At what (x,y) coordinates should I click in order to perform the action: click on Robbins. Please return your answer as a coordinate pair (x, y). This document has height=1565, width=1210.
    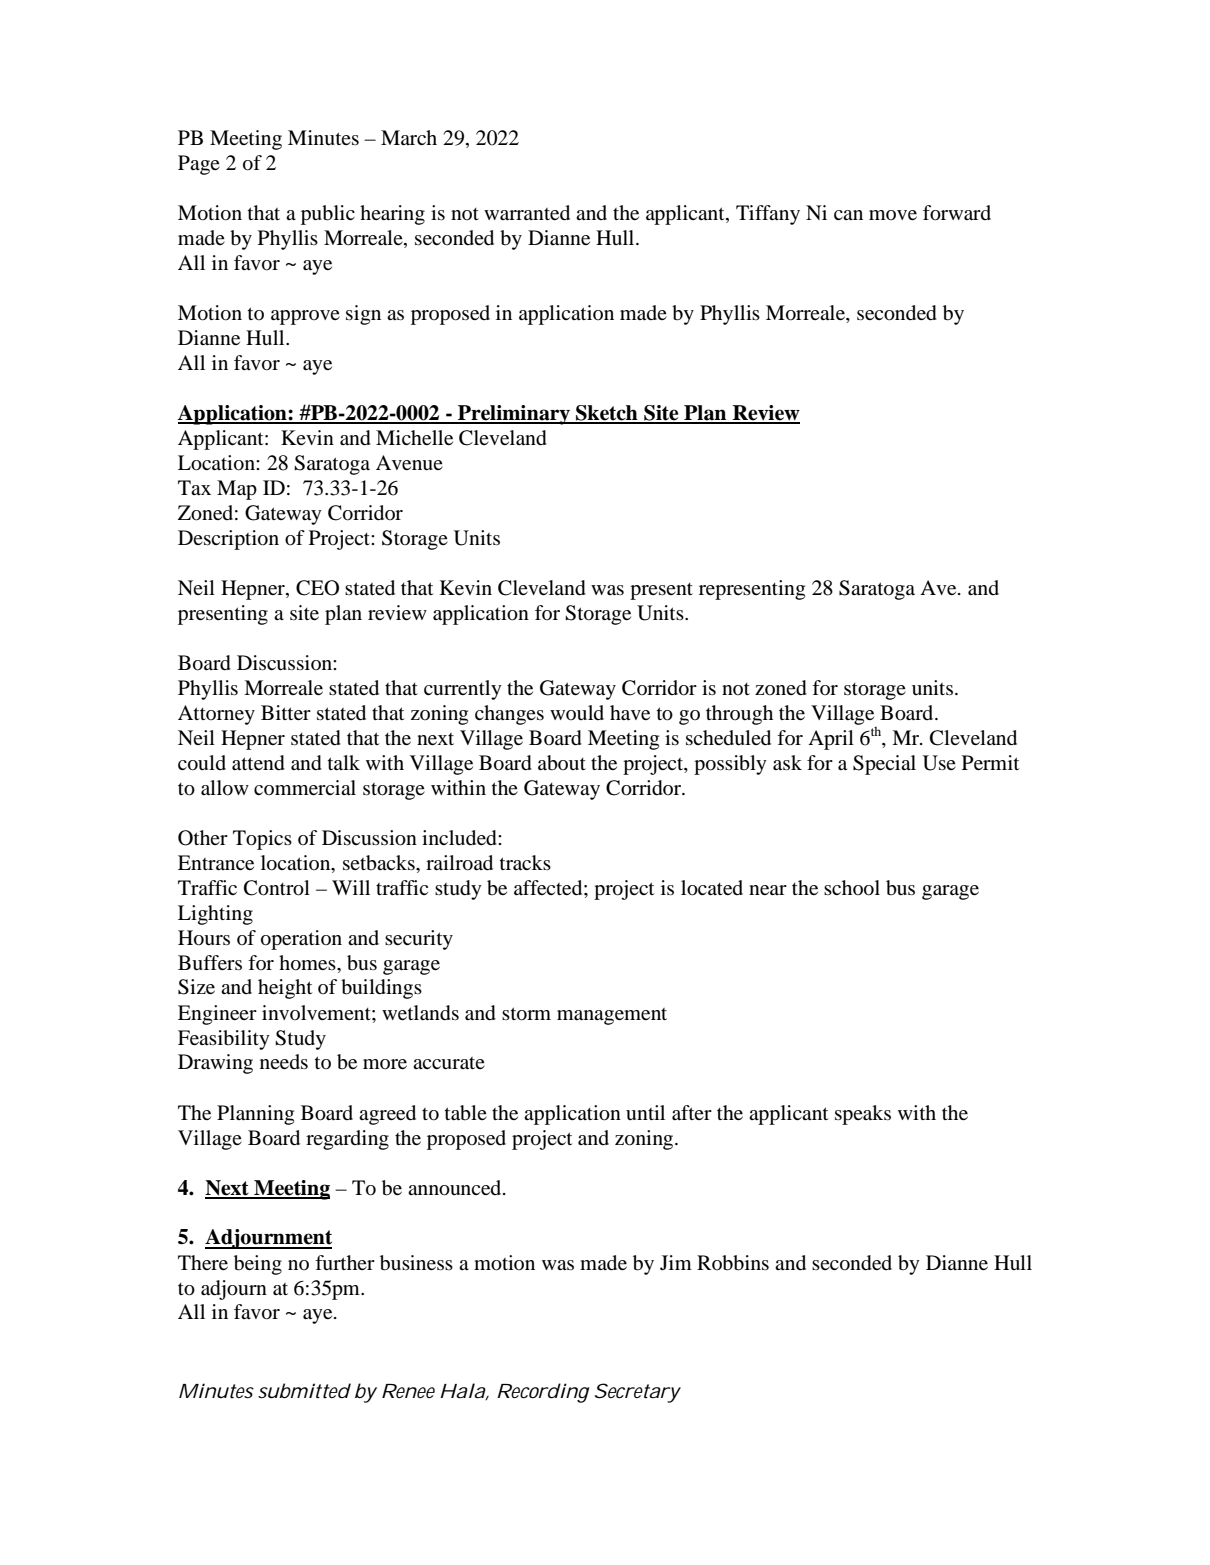
    Looking at the image, I should click on (733, 1263).
